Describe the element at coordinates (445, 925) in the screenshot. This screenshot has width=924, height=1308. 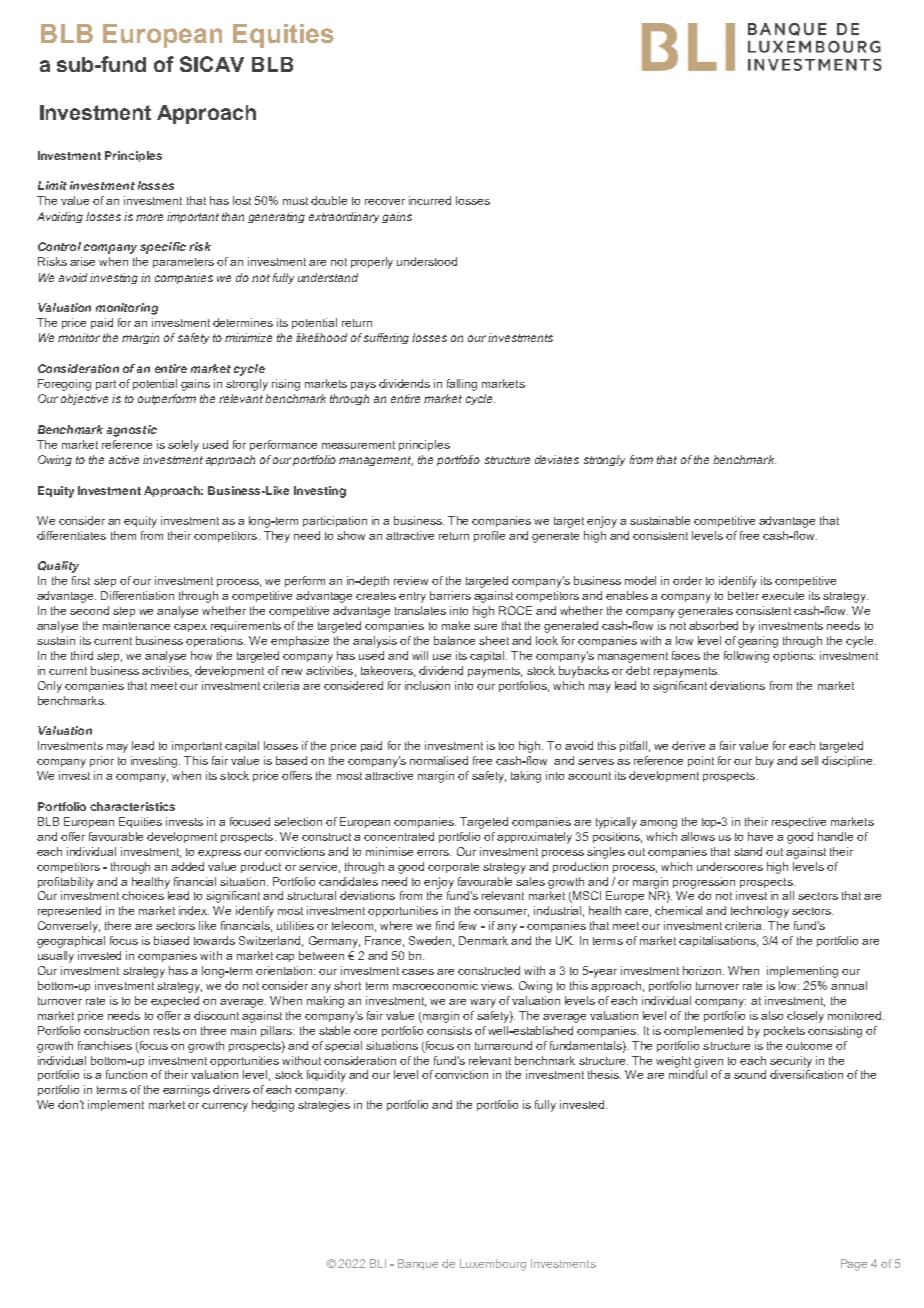
I see `find` at that location.
